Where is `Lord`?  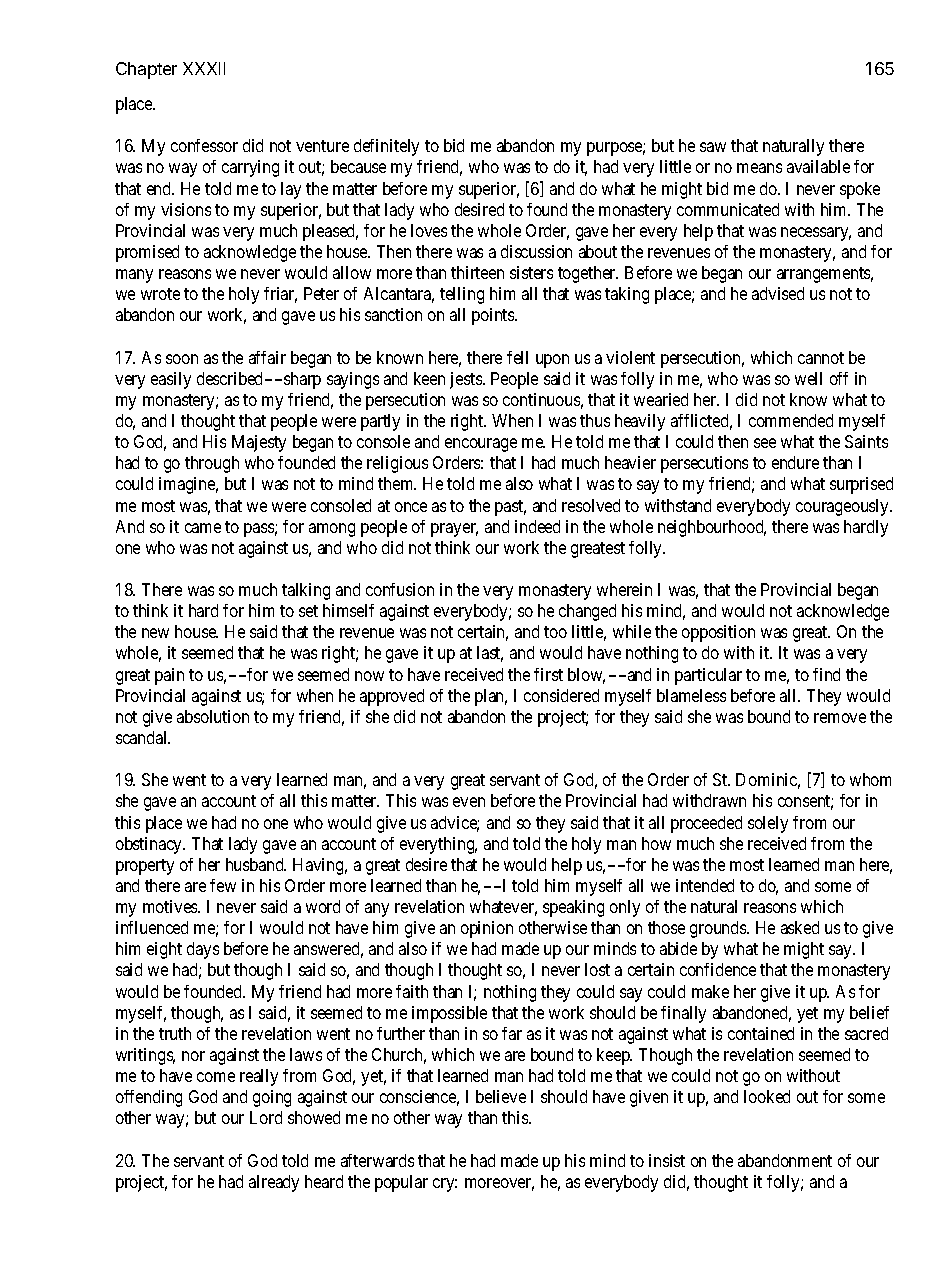
Lord is located at coordinates (266, 1117).
